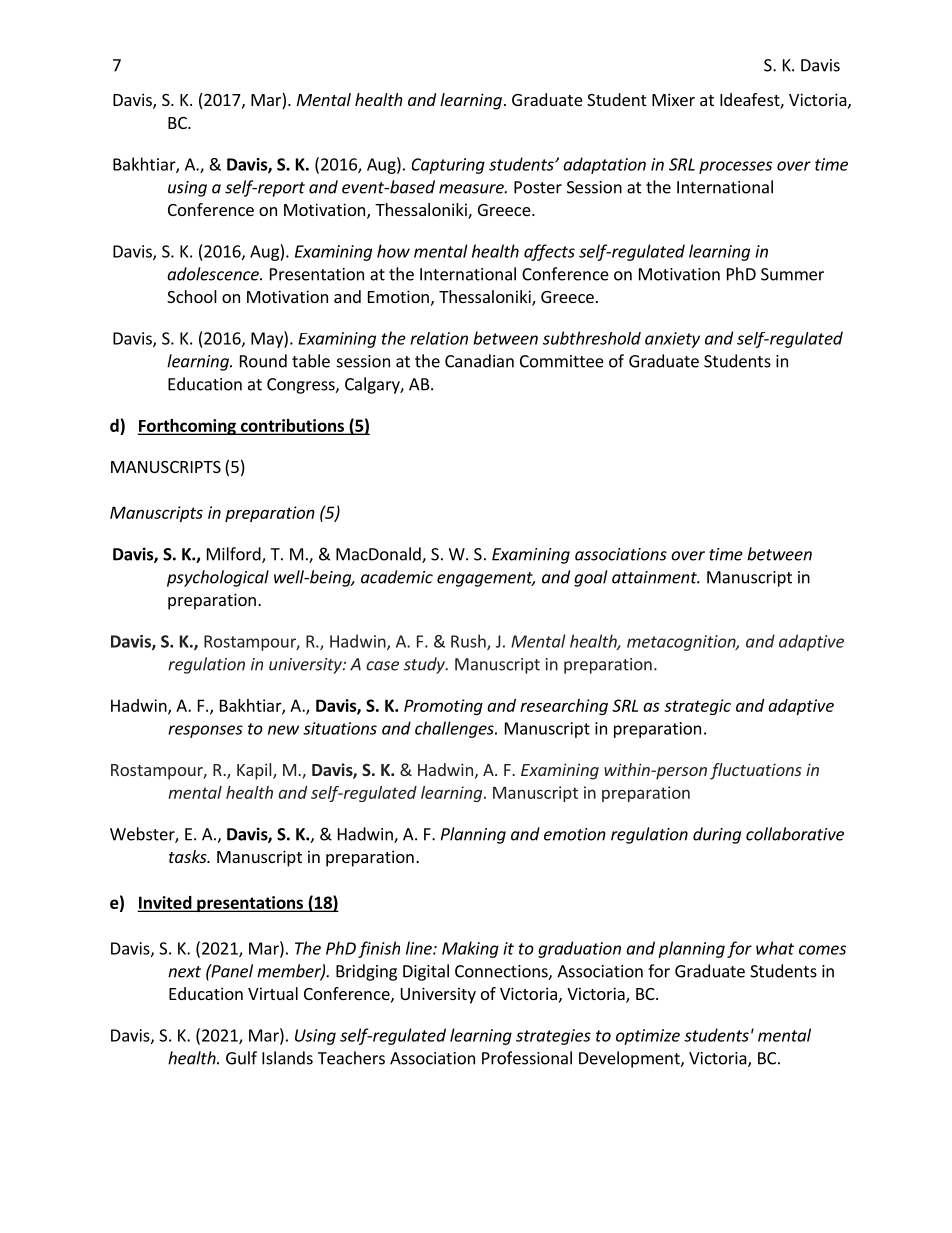 Image resolution: width=952 pixels, height=1233 pixels. What do you see at coordinates (469, 642) in the image?
I see `Rush` at bounding box center [469, 642].
